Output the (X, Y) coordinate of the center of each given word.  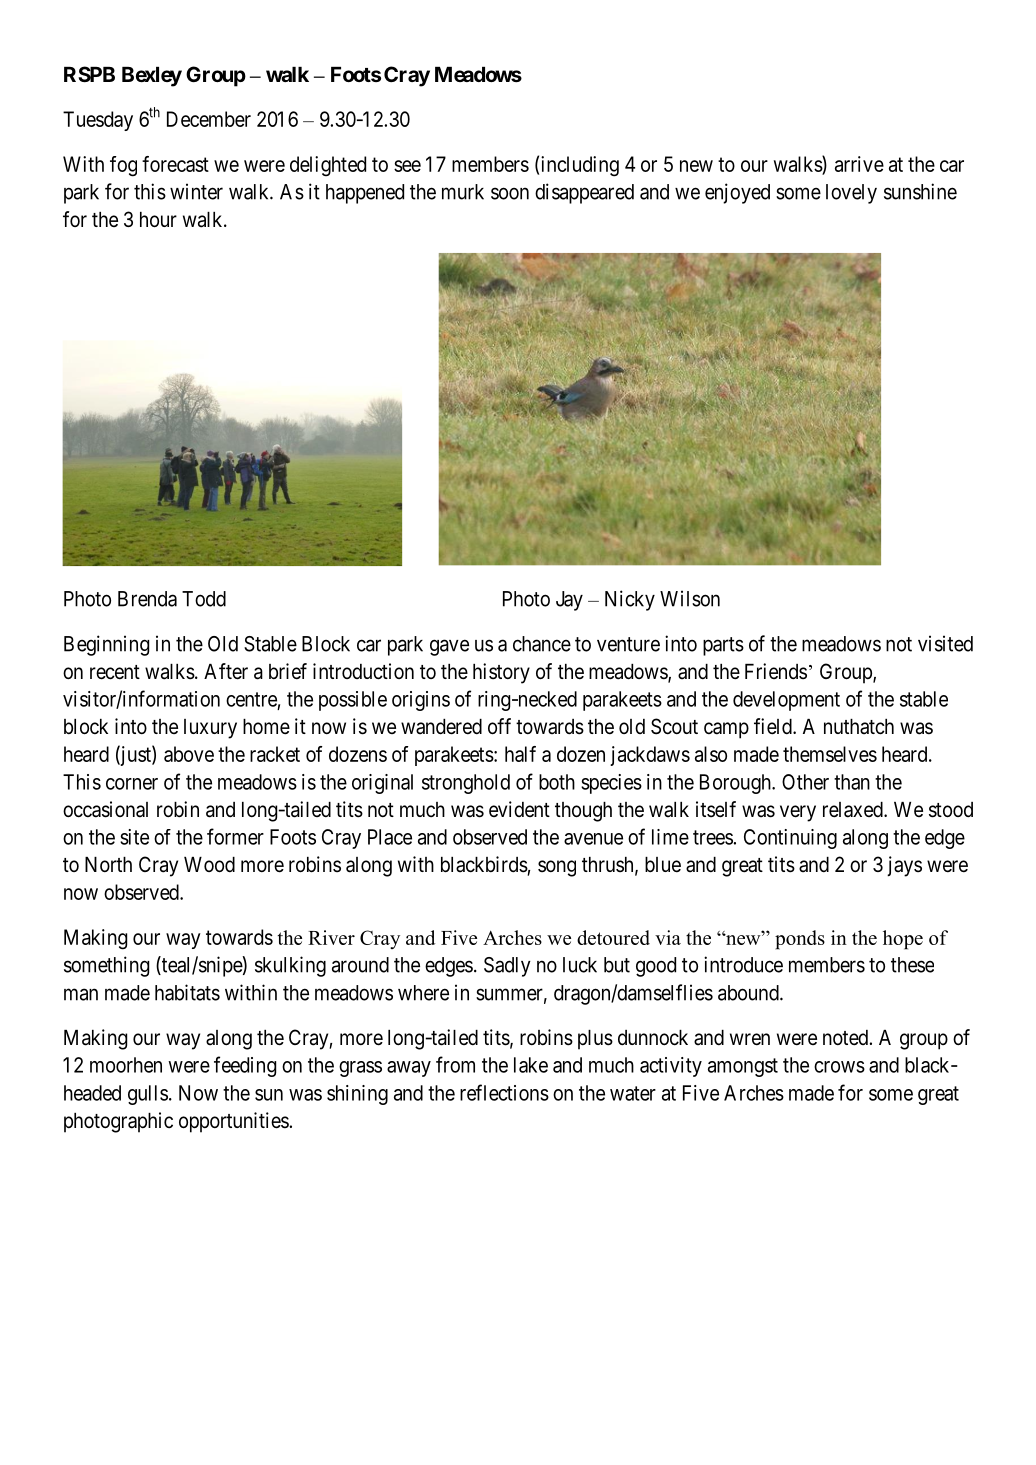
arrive (859, 164)
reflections (504, 1092)
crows (839, 1067)
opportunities (234, 1122)
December (209, 119)
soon (510, 193)
